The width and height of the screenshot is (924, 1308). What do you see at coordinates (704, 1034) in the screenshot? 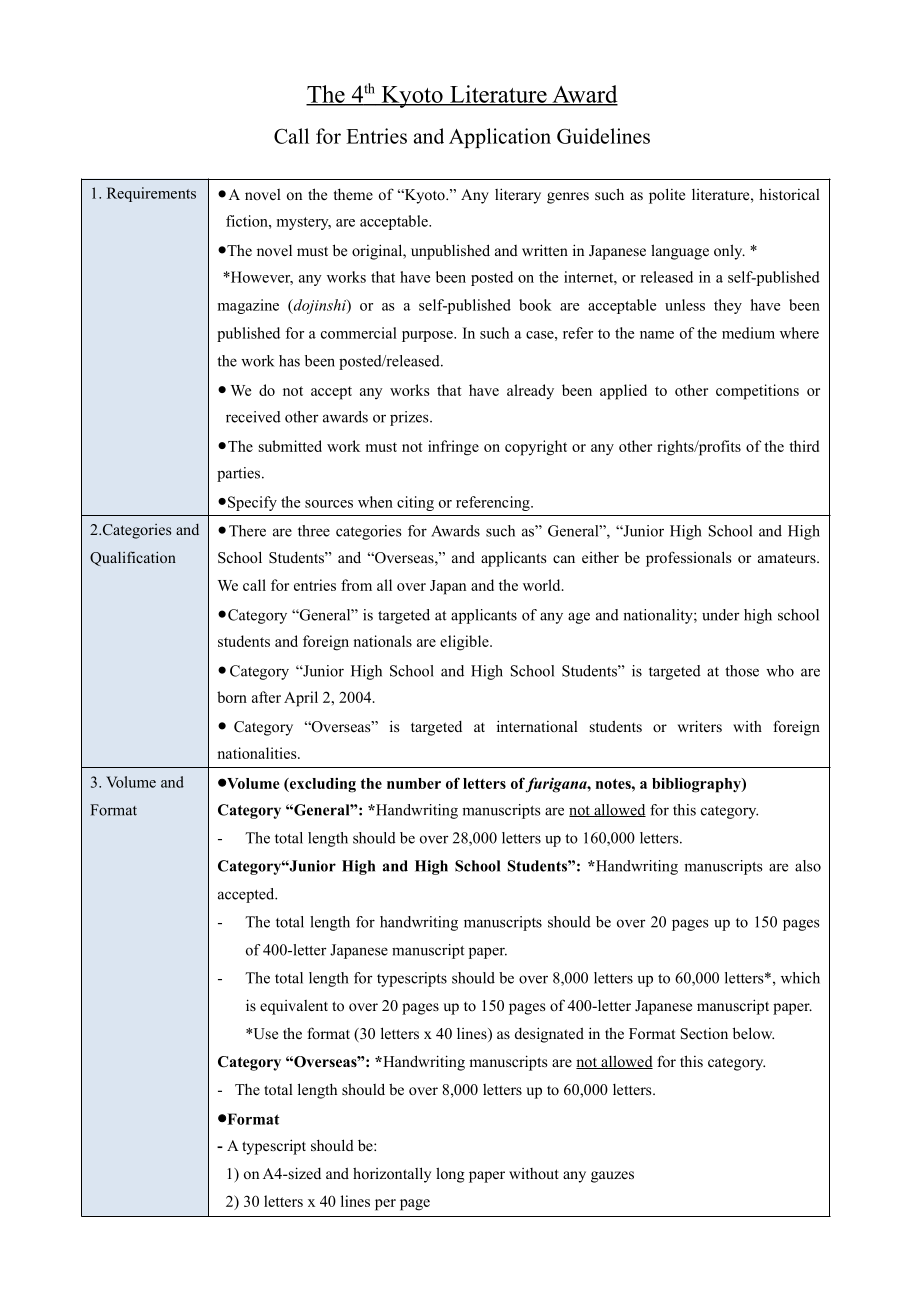
I see `Section` at bounding box center [704, 1034].
